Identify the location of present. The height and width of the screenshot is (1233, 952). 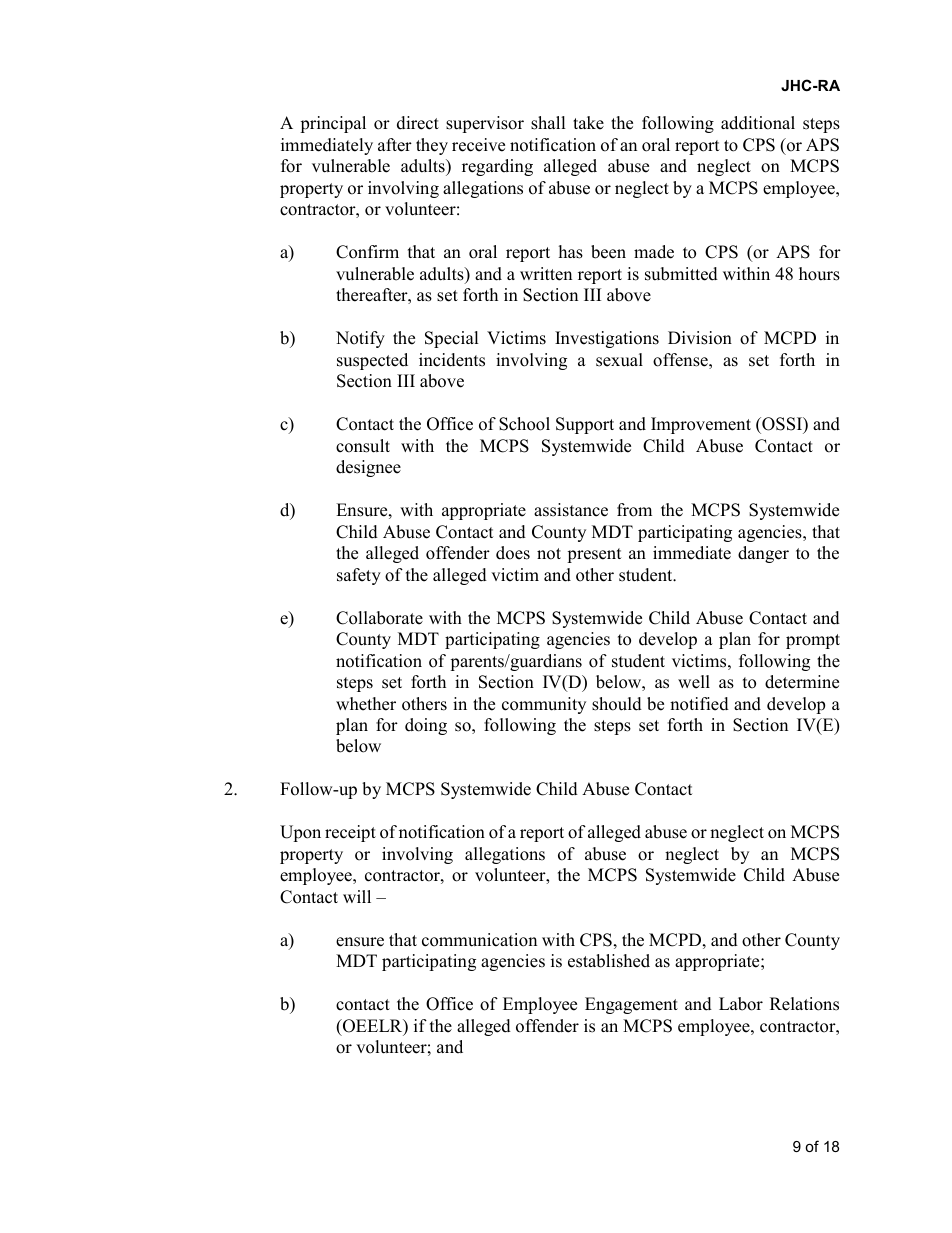
(594, 555).
